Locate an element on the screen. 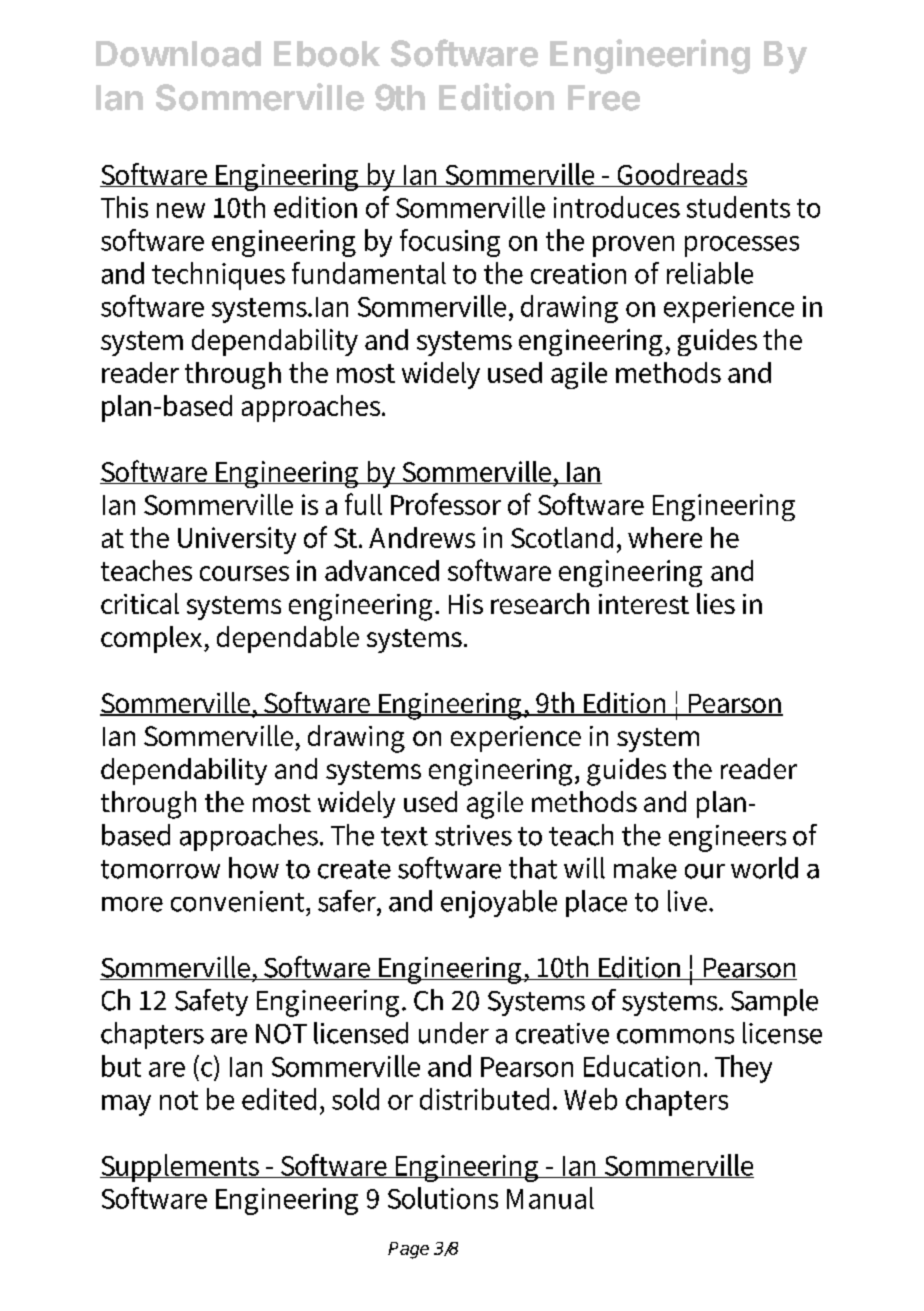 The image size is (924, 1311). where is located at coordinates (665, 537).
